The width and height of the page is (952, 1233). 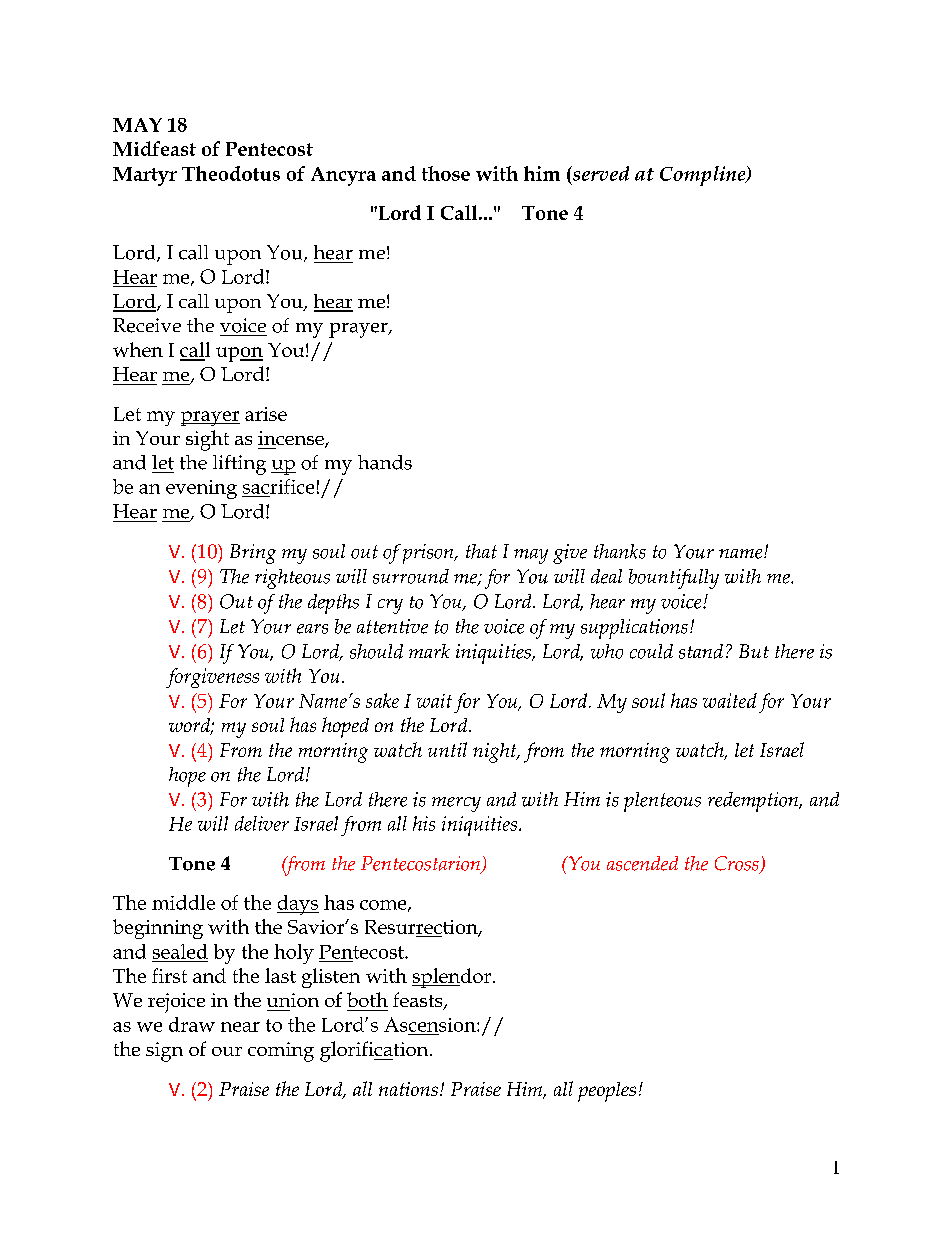 I want to click on stand, so click(x=701, y=651).
